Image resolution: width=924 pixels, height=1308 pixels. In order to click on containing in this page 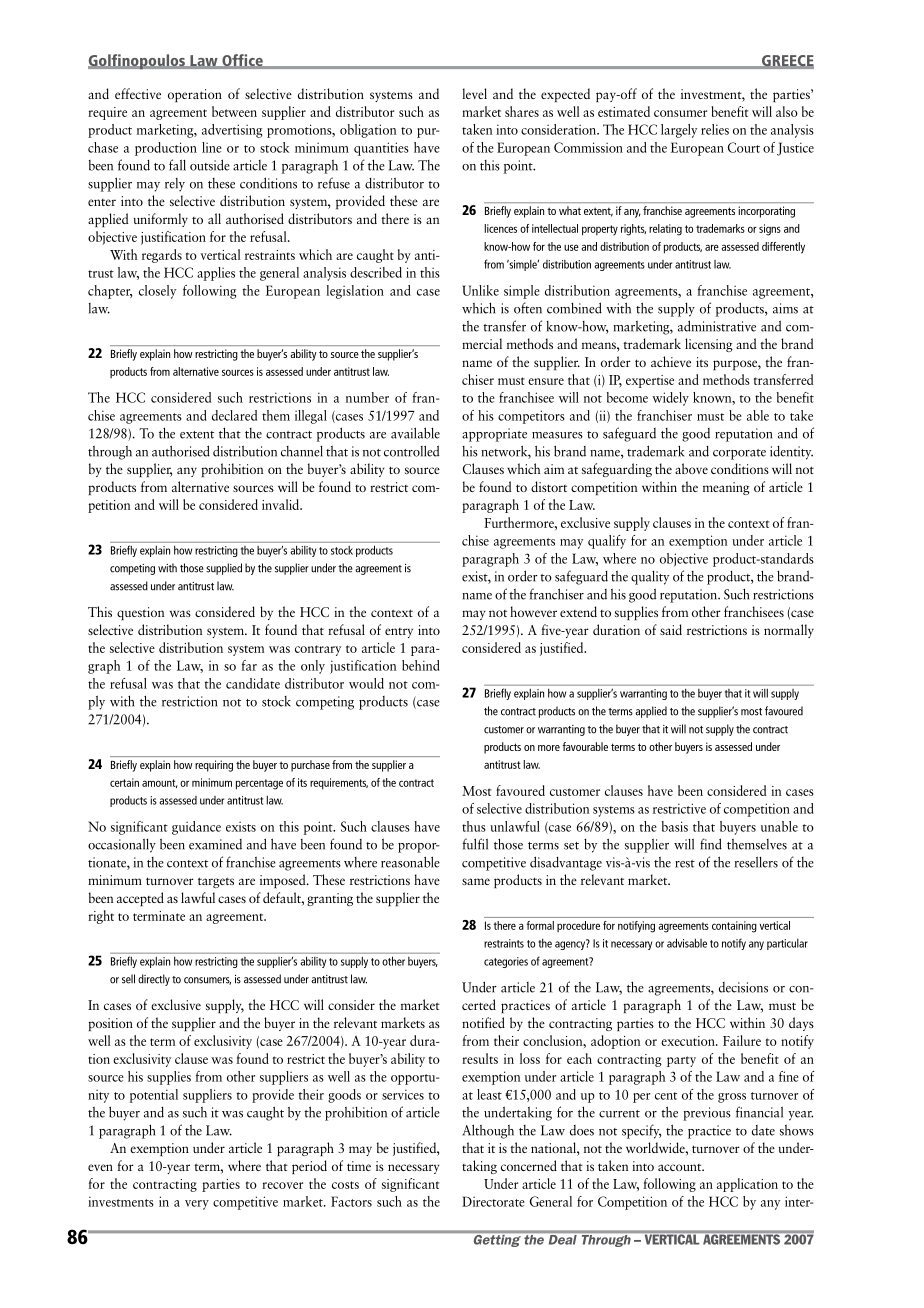, I will do `click(734, 927)`.
